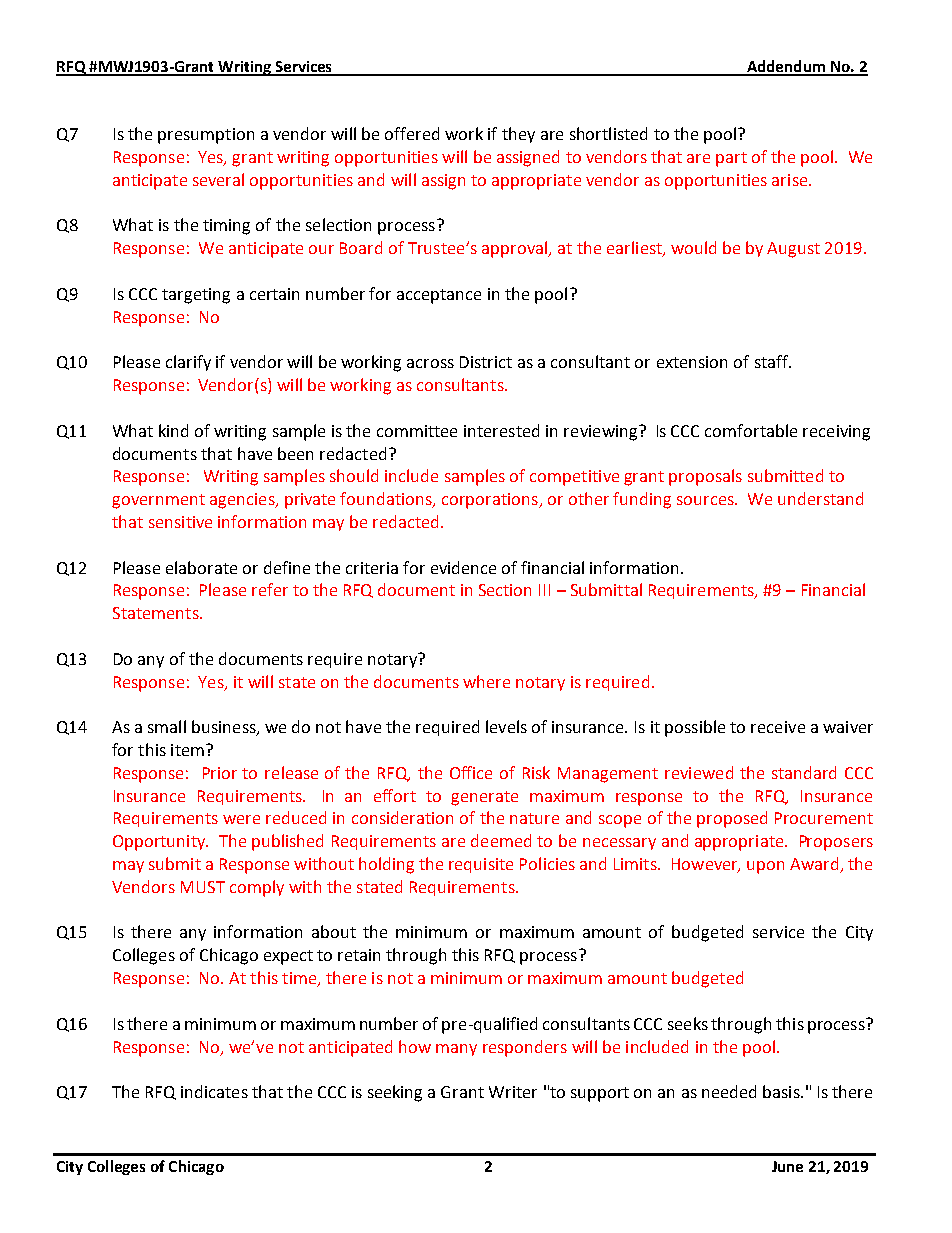  Describe the element at coordinates (778, 727) in the image. I see `receive` at that location.
